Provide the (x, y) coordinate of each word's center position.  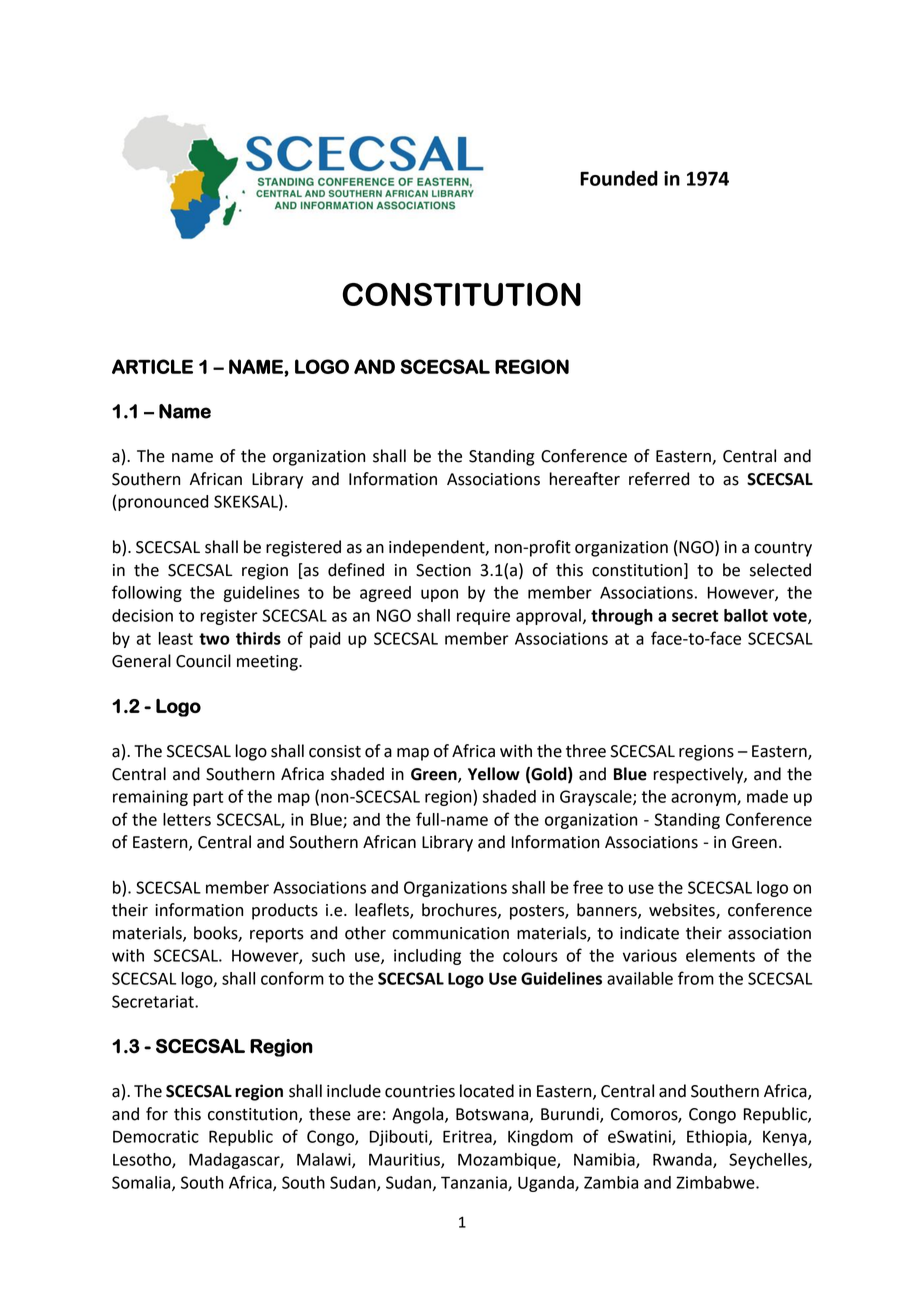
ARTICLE (152, 366)
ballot (746, 615)
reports (277, 935)
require (483, 617)
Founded (619, 178)
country (783, 549)
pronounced (163, 503)
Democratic (156, 1136)
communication (450, 933)
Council (203, 661)
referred (659, 479)
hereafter (585, 479)
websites (683, 911)
